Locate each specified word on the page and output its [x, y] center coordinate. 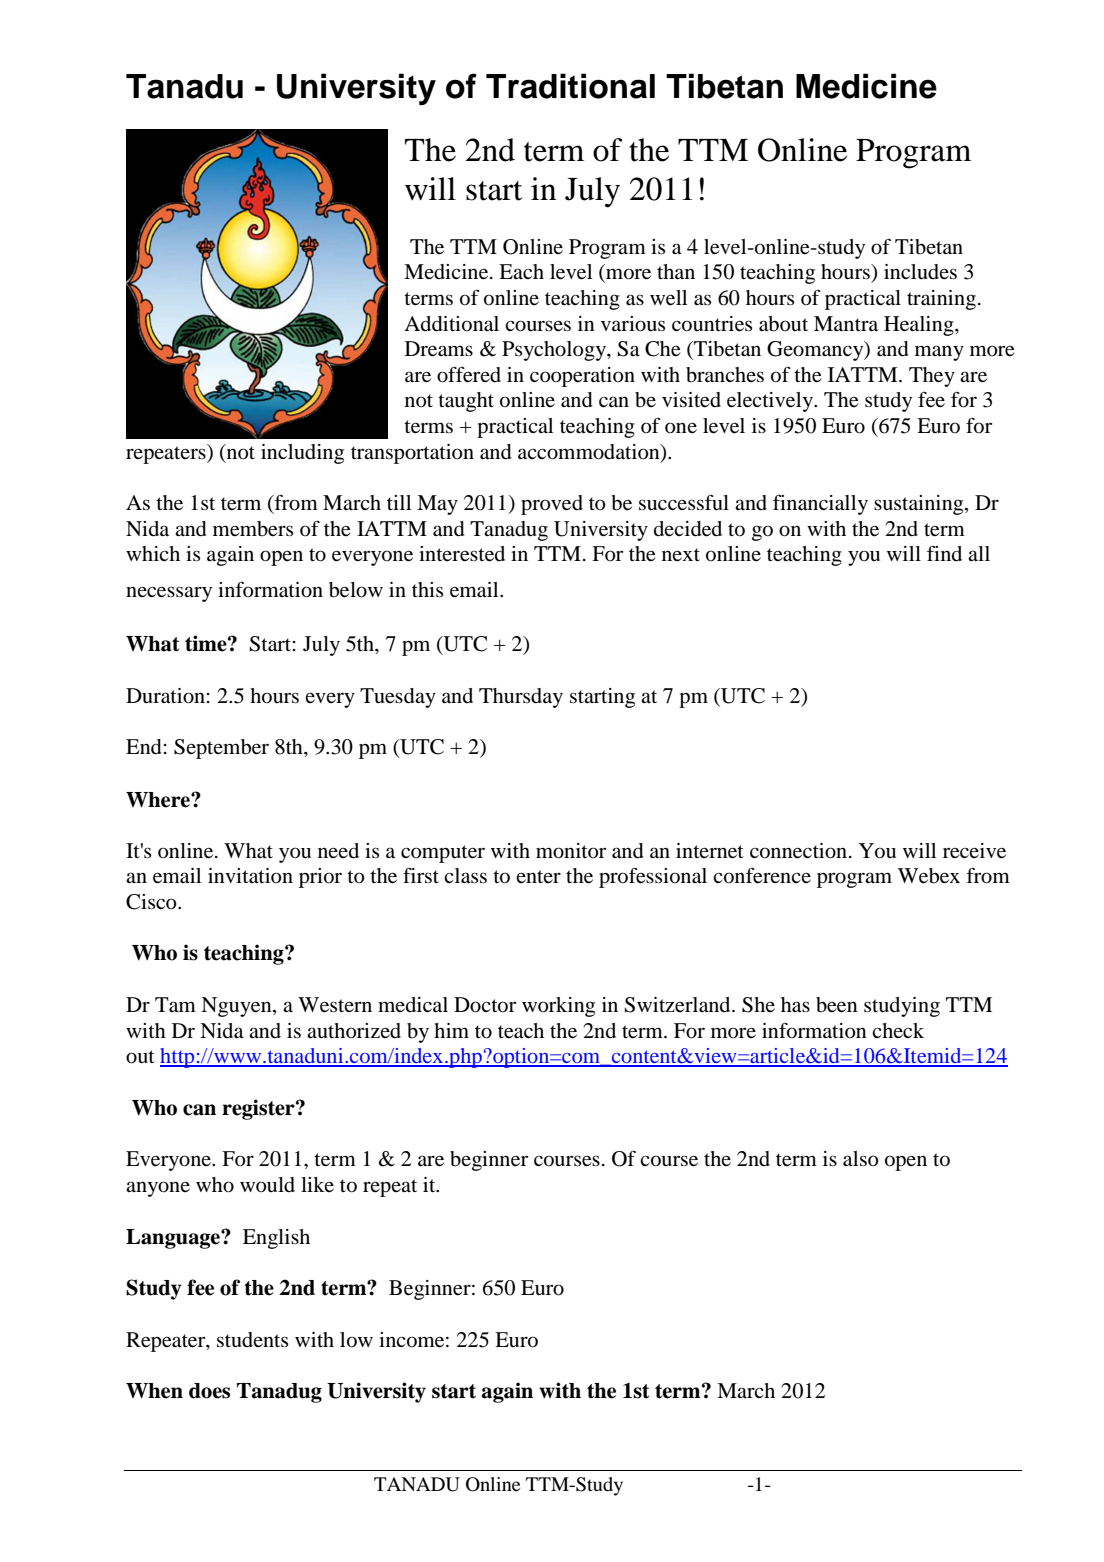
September [221, 749]
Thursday [521, 698]
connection [800, 851]
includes [920, 272]
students [252, 1340]
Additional [451, 324]
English [276, 1239]
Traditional [570, 86]
